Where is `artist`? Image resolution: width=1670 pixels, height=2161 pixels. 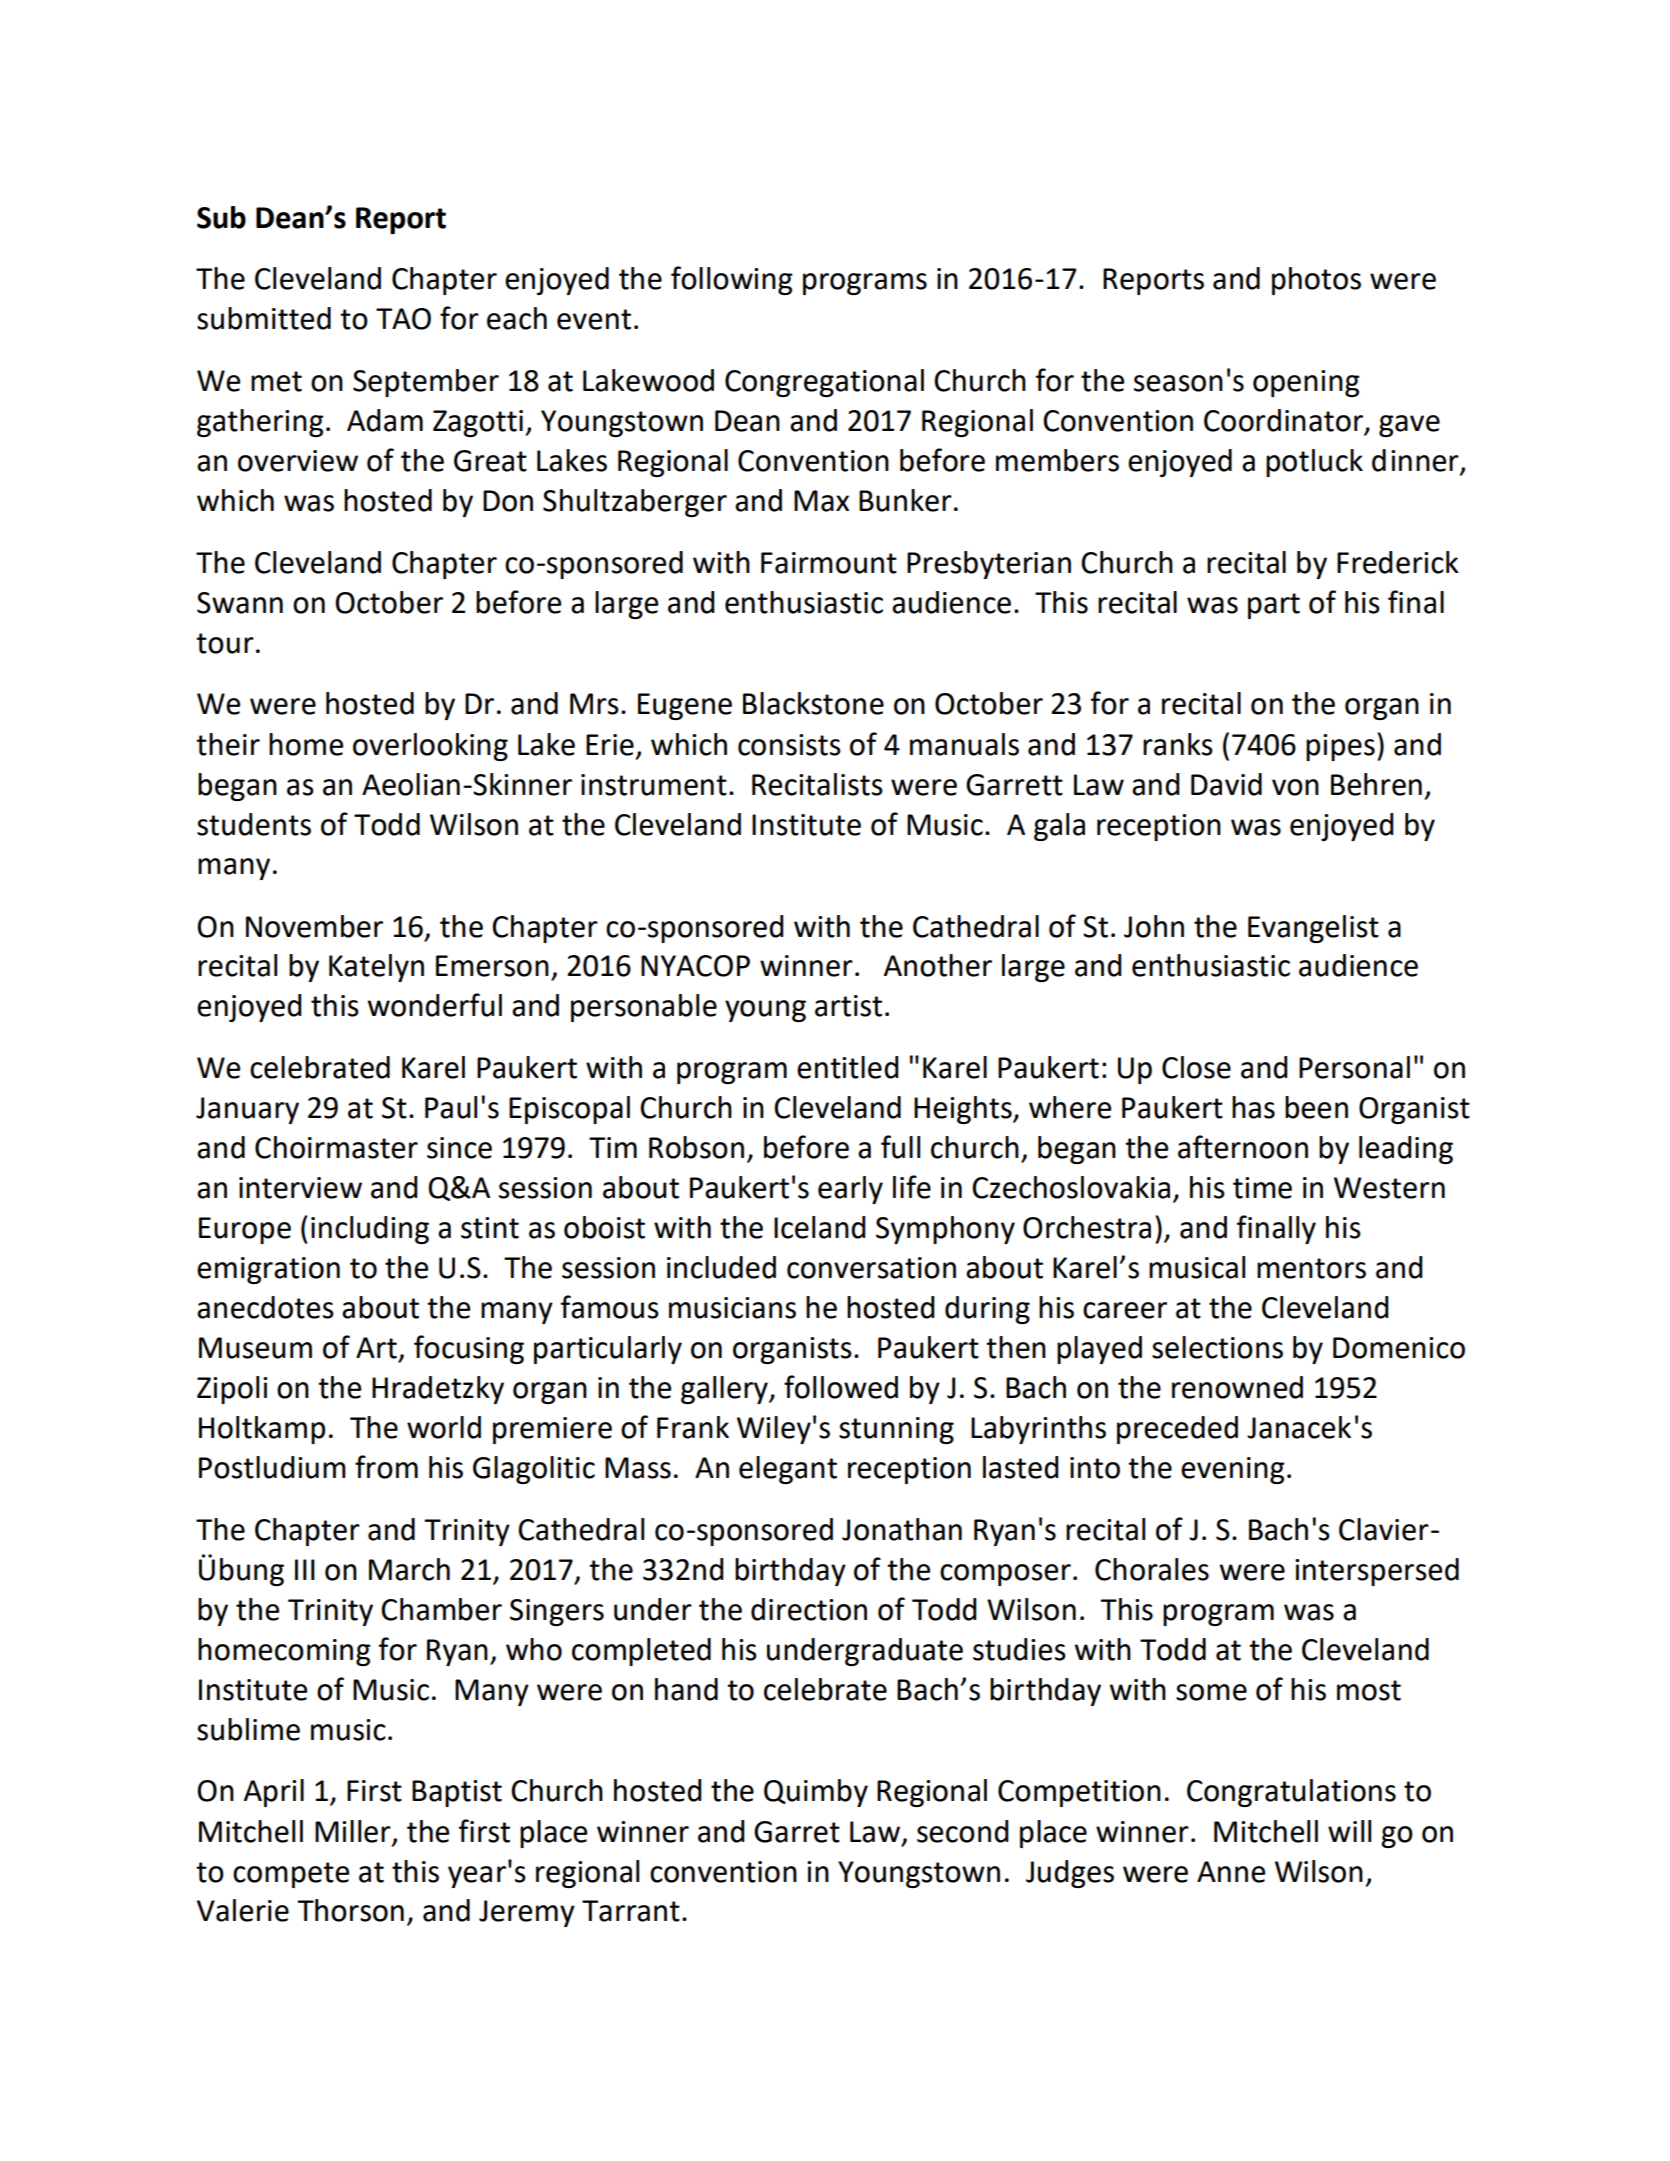
artist is located at coordinates (848, 1006).
